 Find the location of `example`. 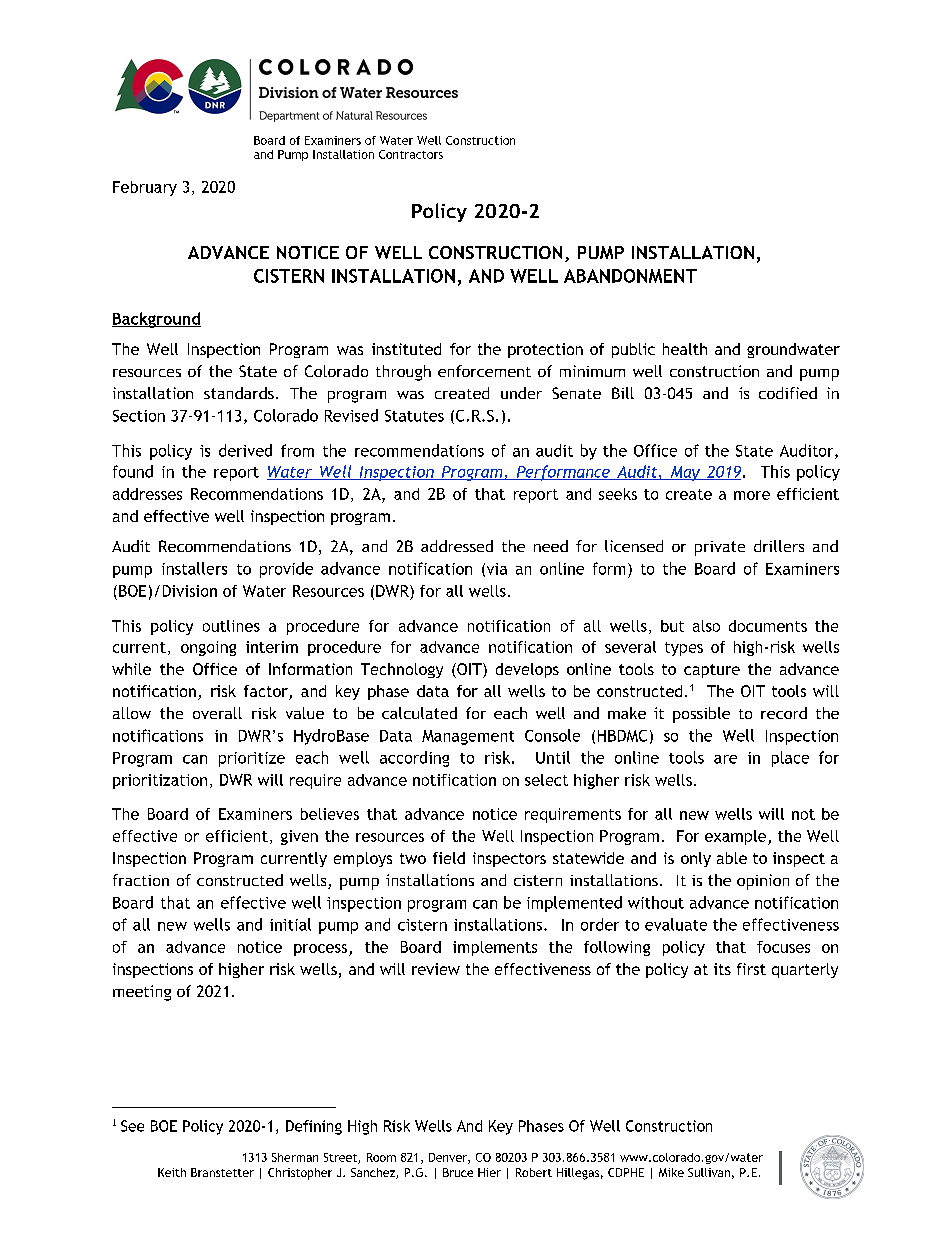

example is located at coordinates (737, 837).
